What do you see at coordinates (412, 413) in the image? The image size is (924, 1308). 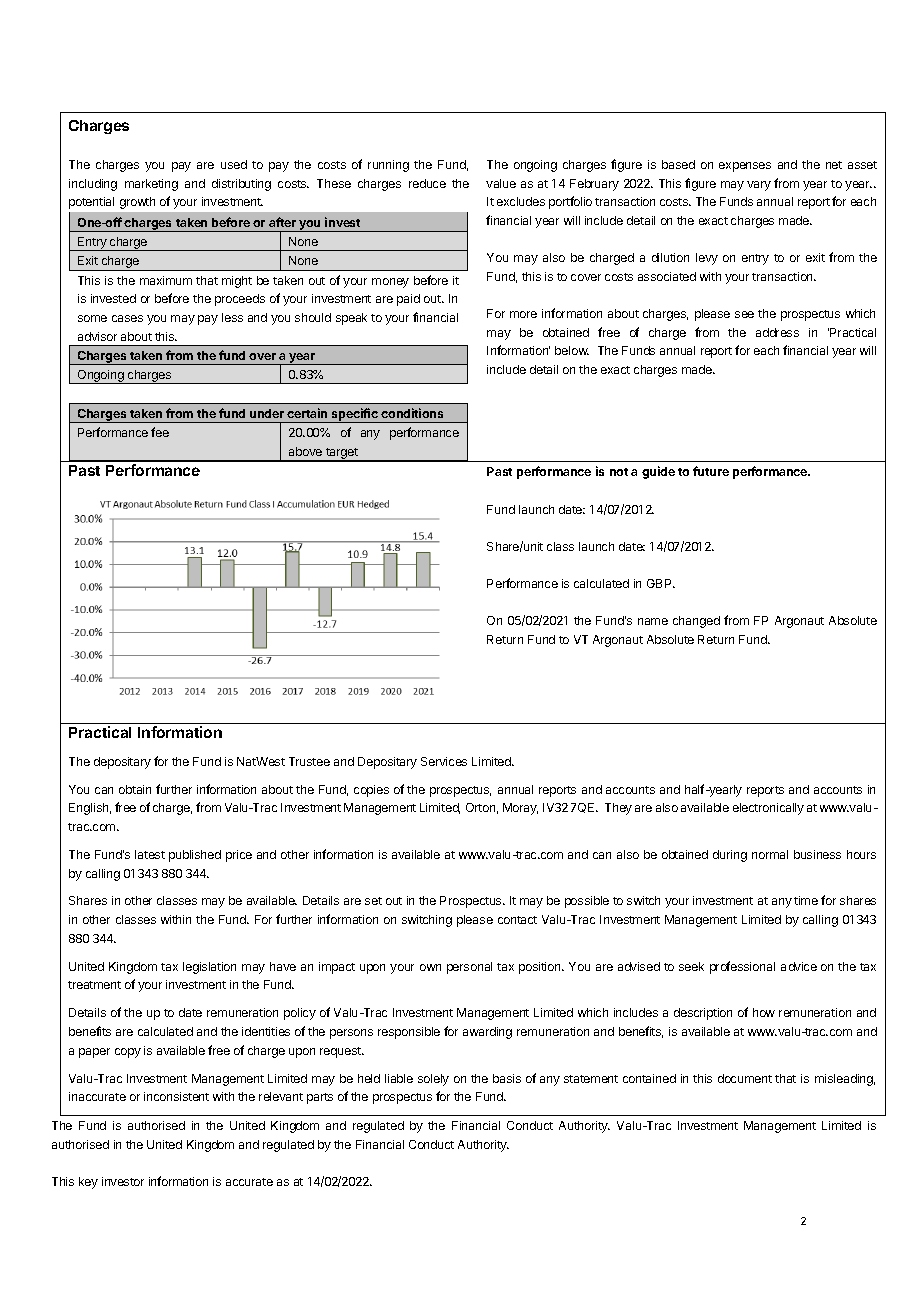 I see `conditions` at bounding box center [412, 413].
